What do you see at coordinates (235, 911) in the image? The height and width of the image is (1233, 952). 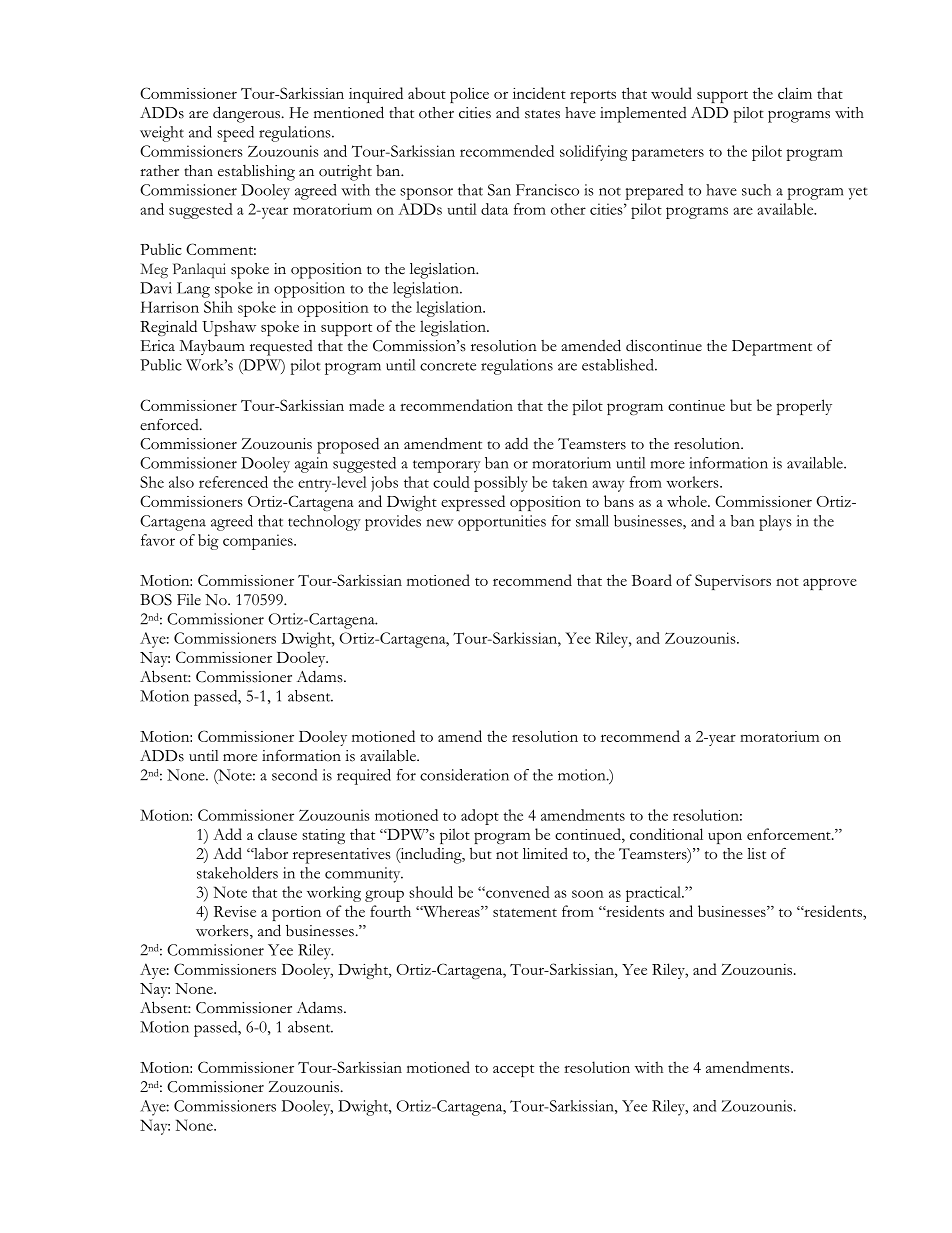 I see `Revise` at bounding box center [235, 911].
